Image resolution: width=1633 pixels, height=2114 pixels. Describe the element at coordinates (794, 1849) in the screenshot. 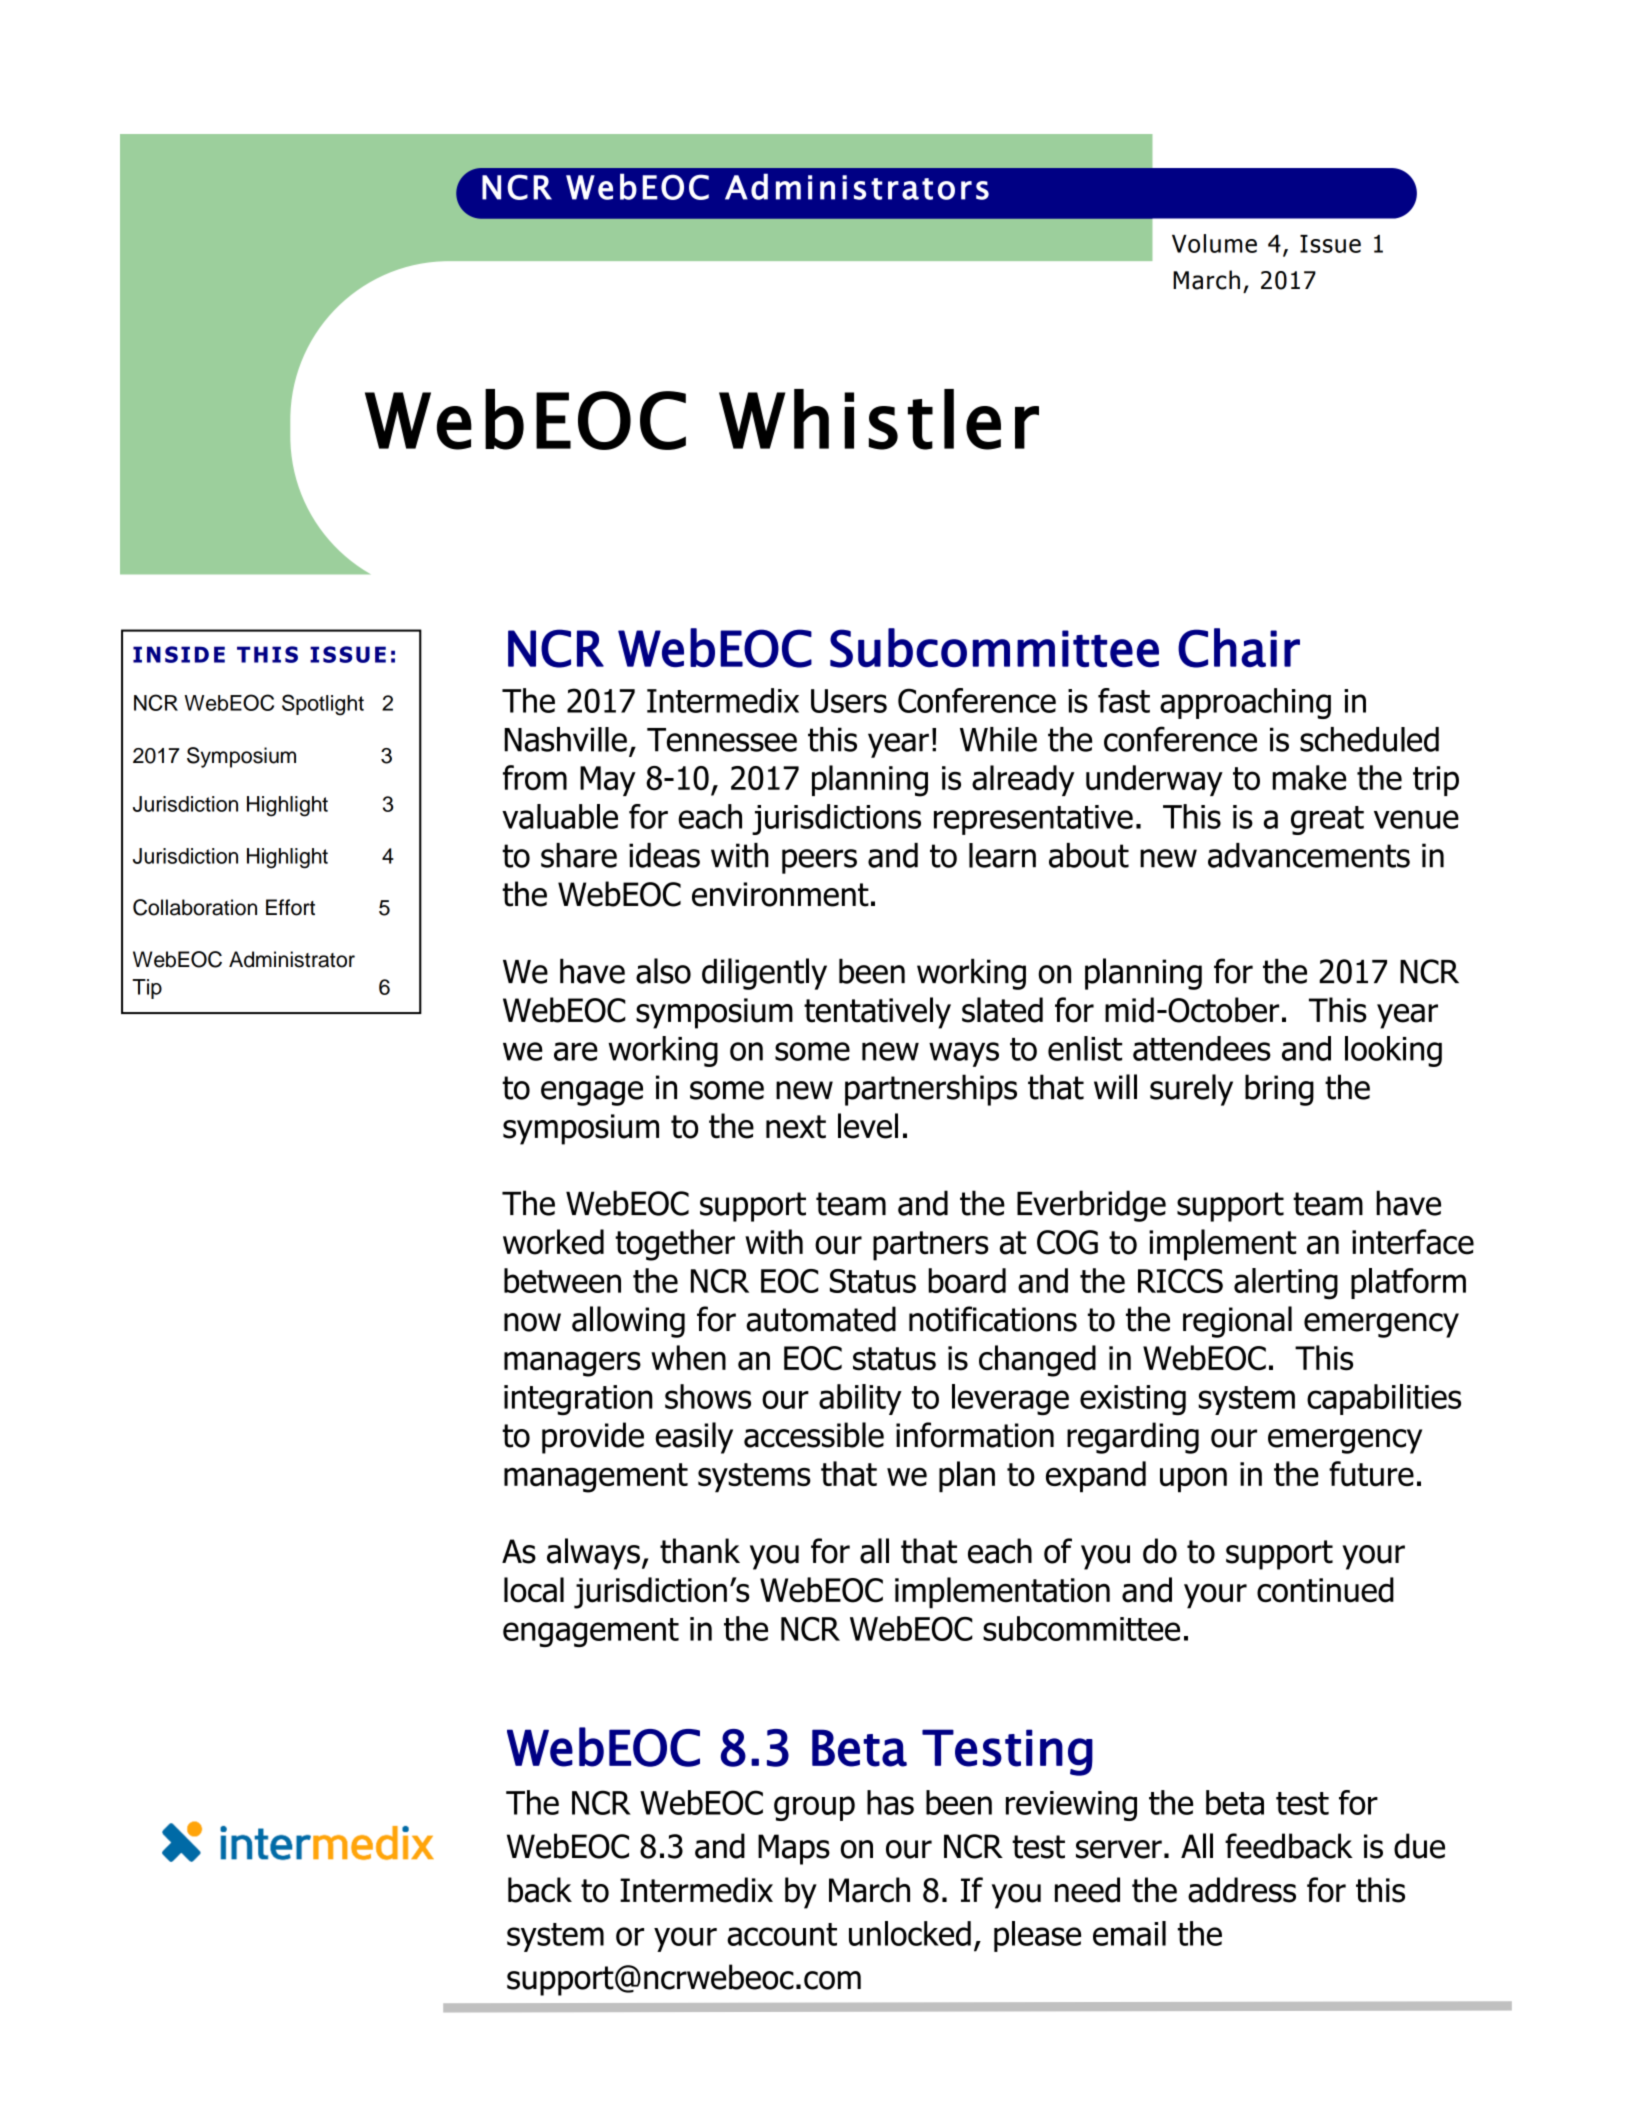

I see `Maps` at that location.
